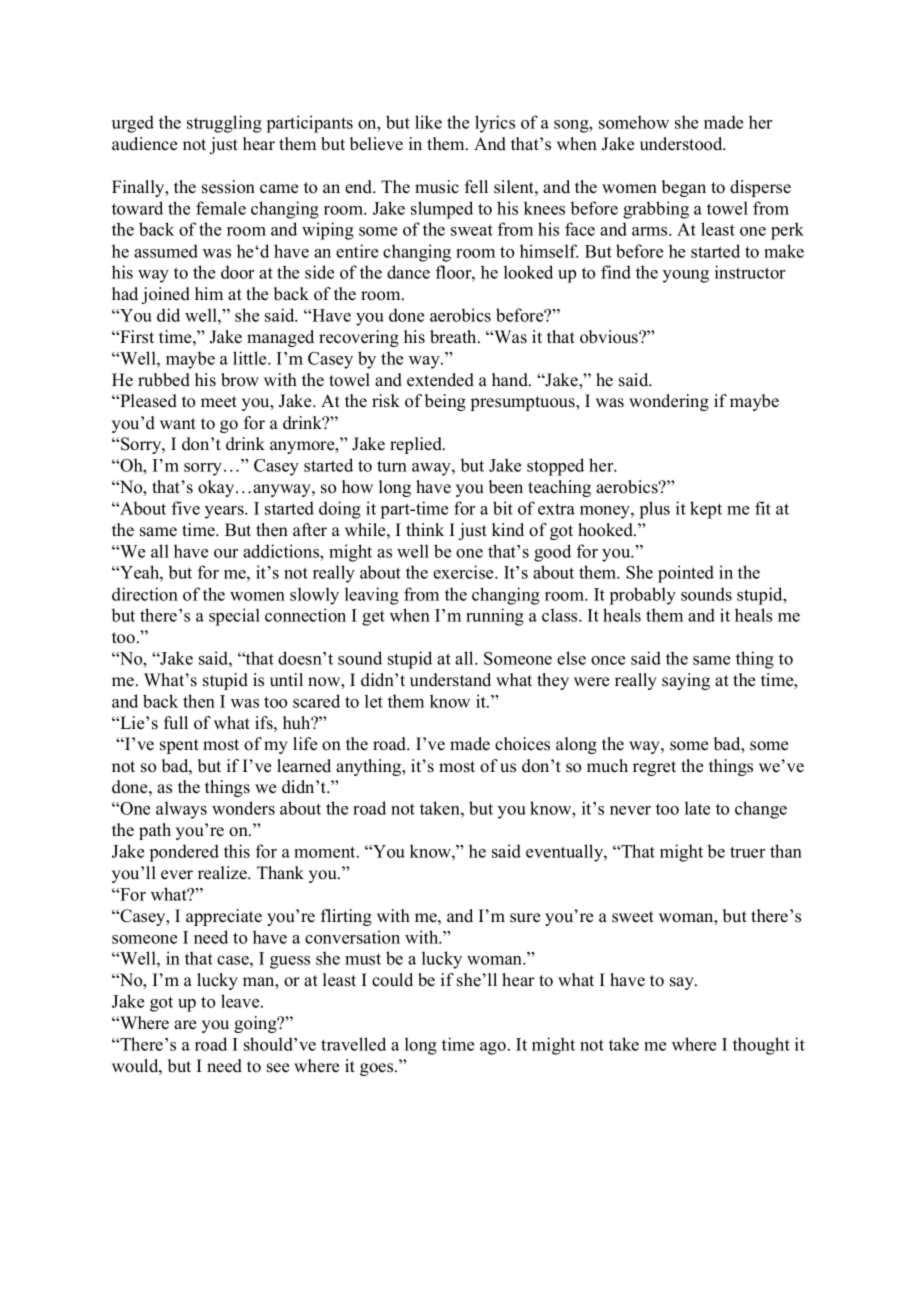  What do you see at coordinates (697, 808) in the screenshot?
I see `late` at bounding box center [697, 808].
